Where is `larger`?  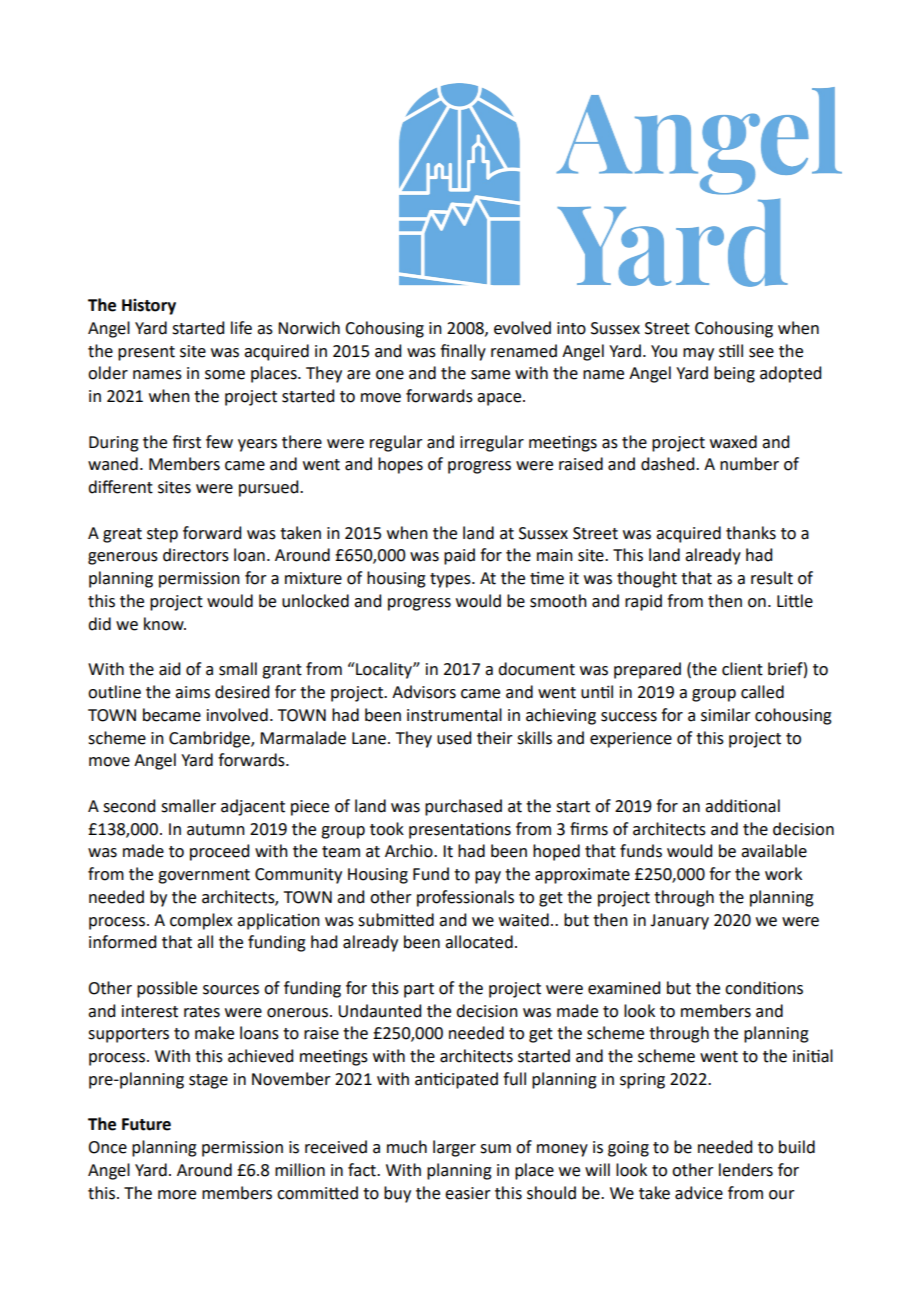 larger is located at coordinates (454, 1148).
